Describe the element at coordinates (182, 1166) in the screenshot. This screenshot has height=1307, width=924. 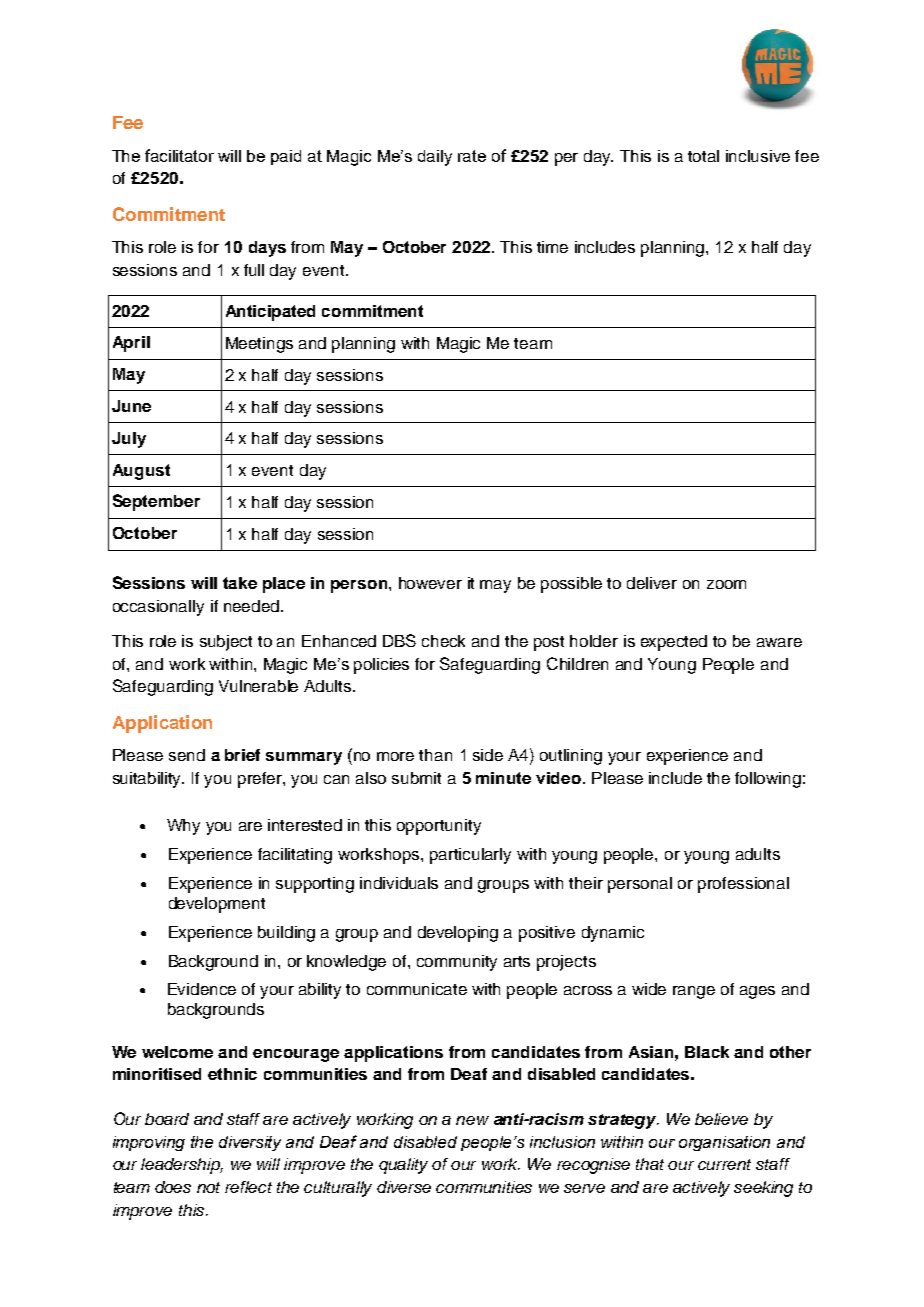
I see `leadership` at that location.
